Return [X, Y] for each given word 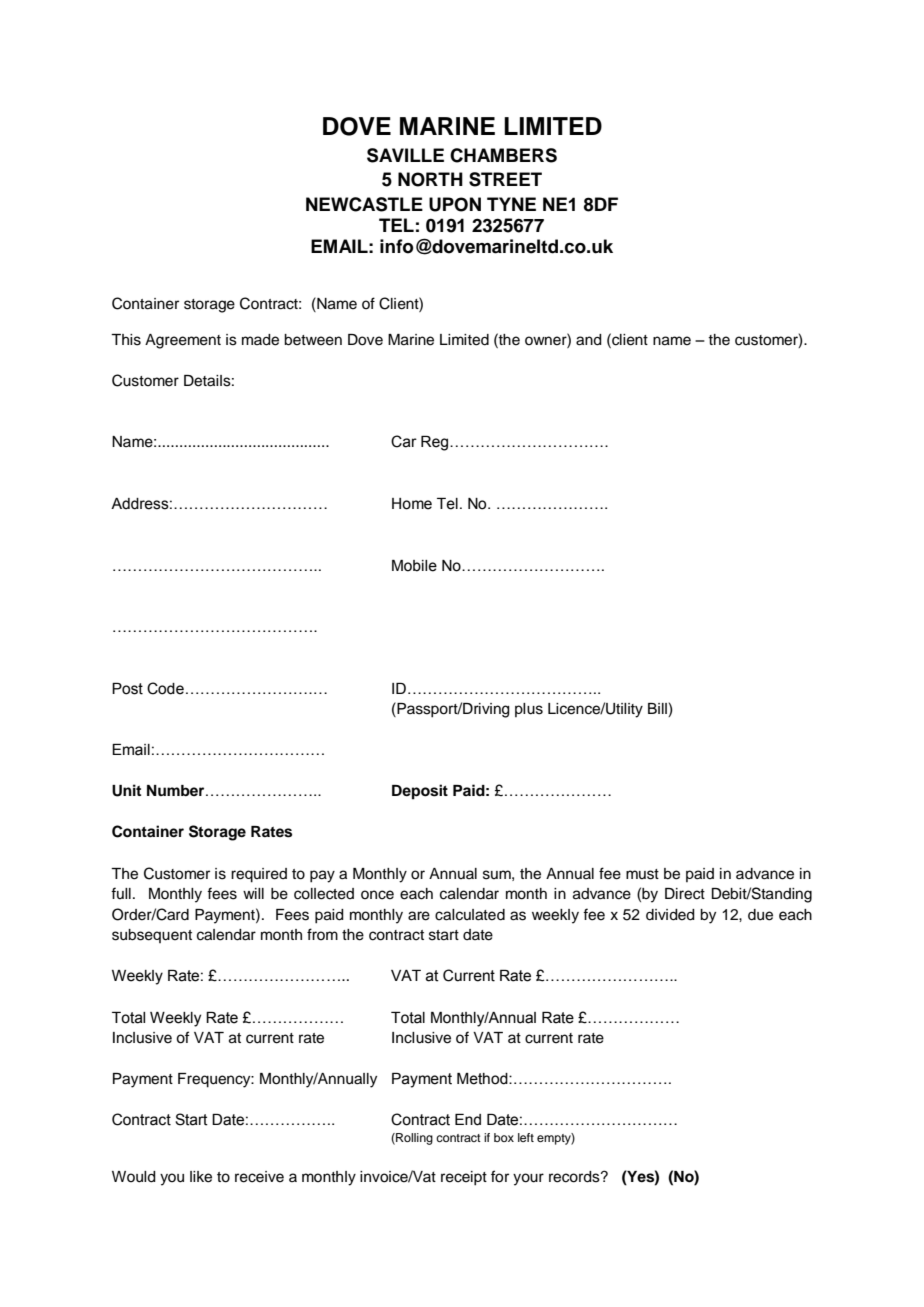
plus [529, 710]
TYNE [511, 204]
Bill [658, 710]
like [201, 1177]
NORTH [430, 179]
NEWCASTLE [364, 204]
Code [165, 688]
